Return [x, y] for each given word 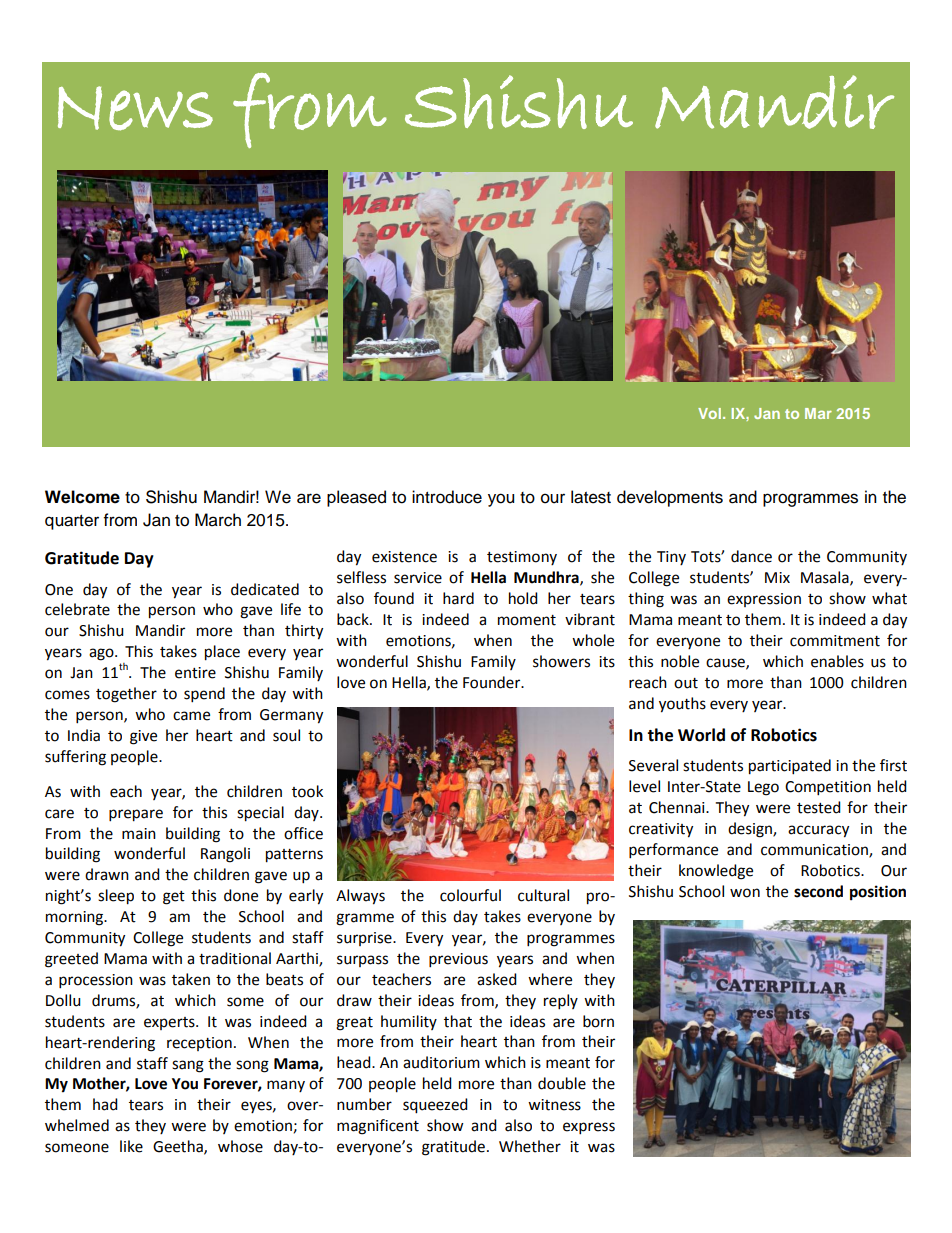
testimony [522, 558]
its [607, 662]
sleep [116, 897]
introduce [447, 497]
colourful [470, 895]
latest [591, 497]
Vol [711, 413]
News [135, 108]
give [143, 737]
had [105, 1104]
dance [751, 556]
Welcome [82, 497]
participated [790, 767]
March [218, 520]
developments [670, 498]
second [818, 891]
